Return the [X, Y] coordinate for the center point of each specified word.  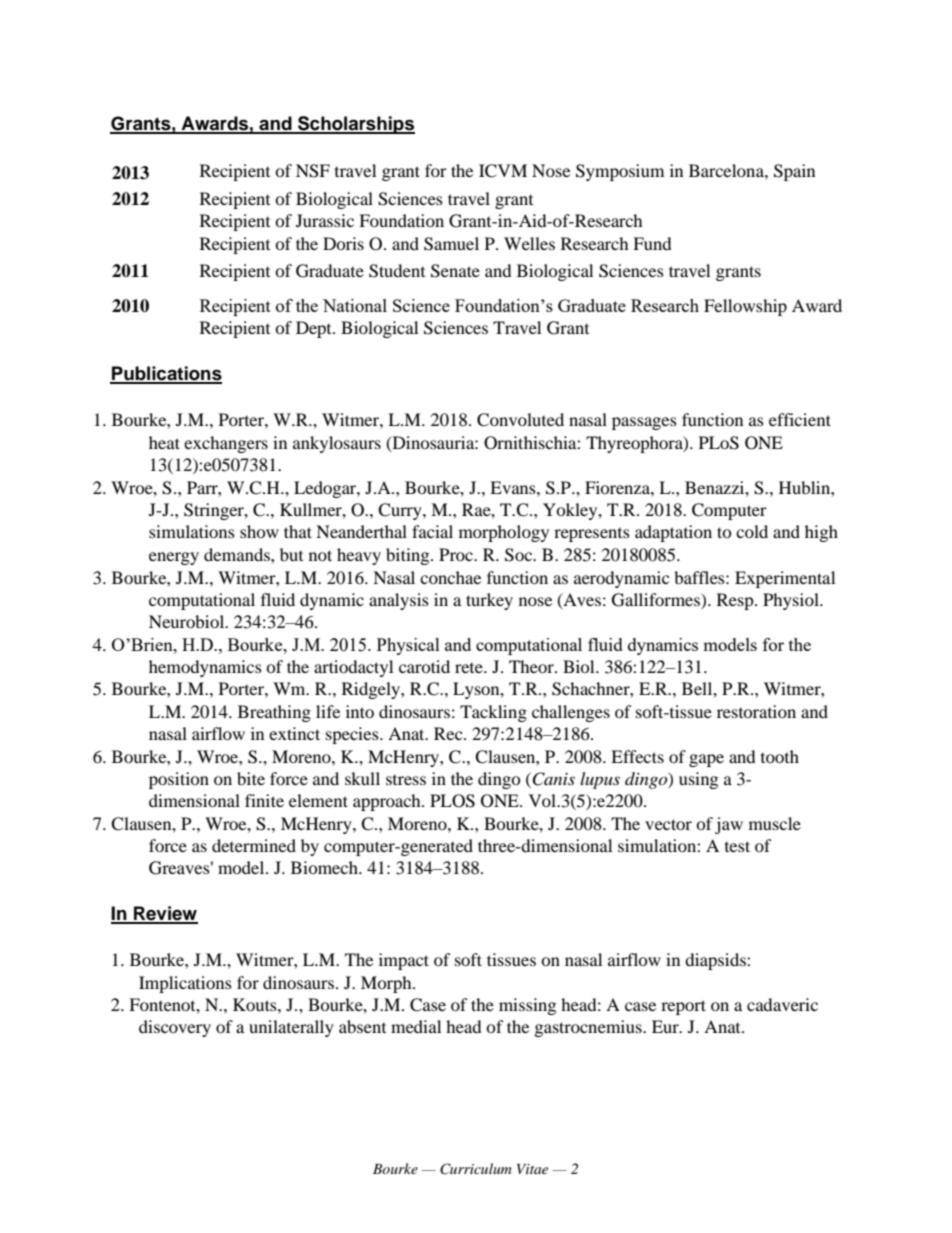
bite [251, 778]
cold [752, 531]
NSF [313, 171]
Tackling [493, 713]
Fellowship [745, 307]
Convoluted [520, 420]
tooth [780, 756]
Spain [794, 172]
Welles [529, 243]
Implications [185, 984]
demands [238, 554]
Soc [520, 555]
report [683, 1007]
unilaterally [291, 1028]
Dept [315, 329]
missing [527, 1006]
